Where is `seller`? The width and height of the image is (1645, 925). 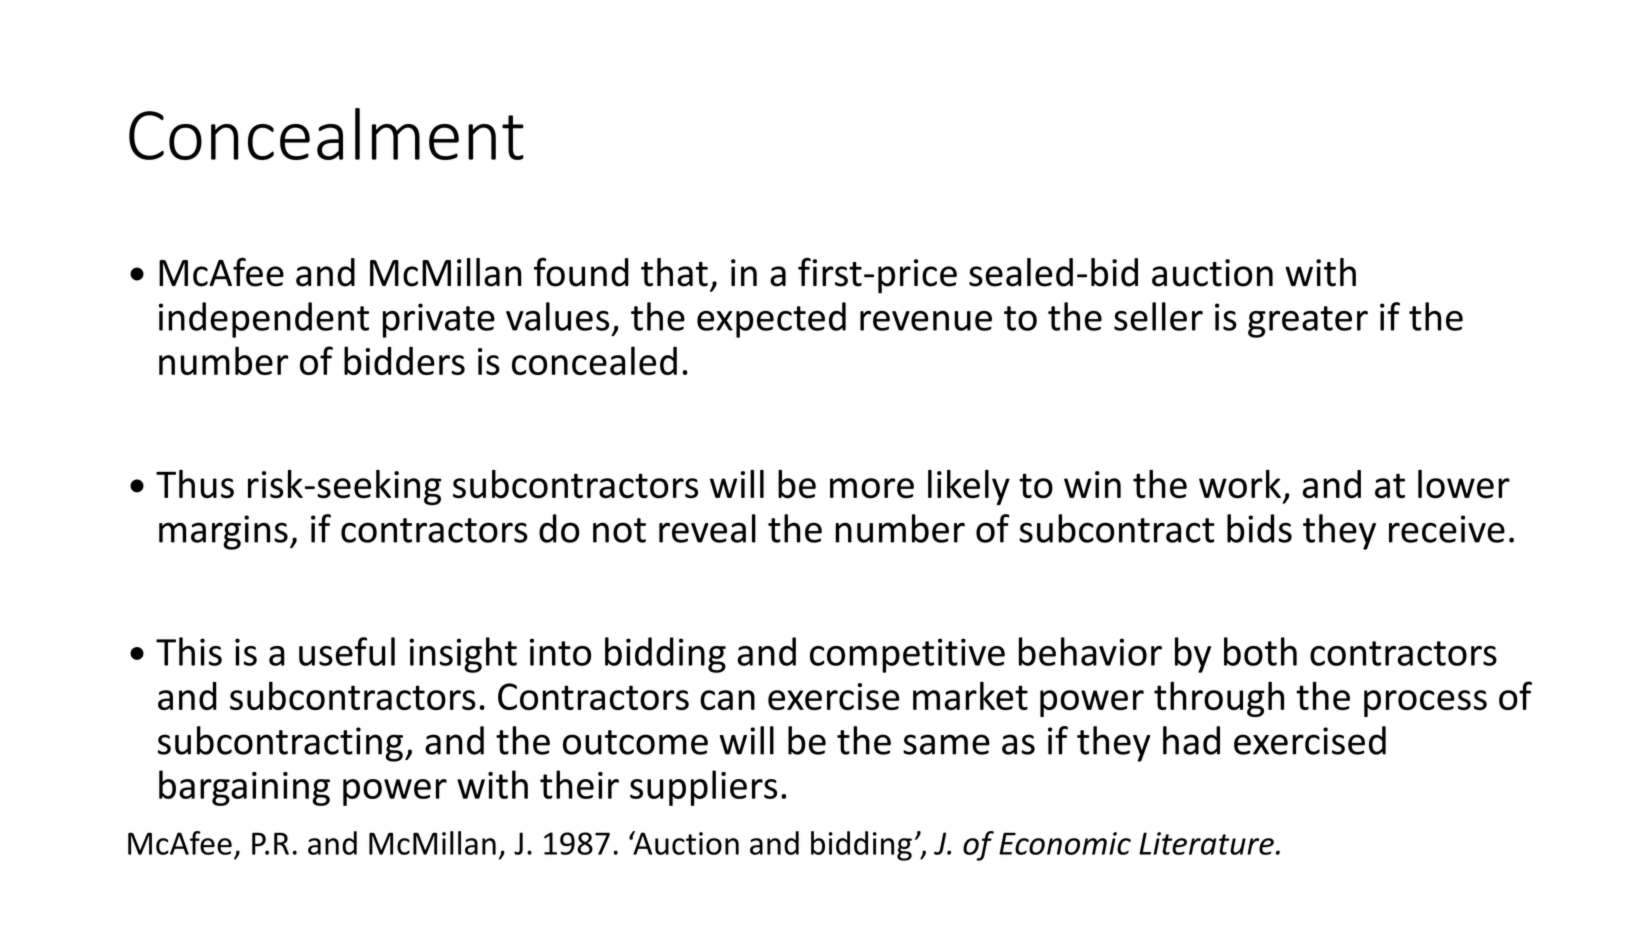 seller is located at coordinates (1158, 316).
